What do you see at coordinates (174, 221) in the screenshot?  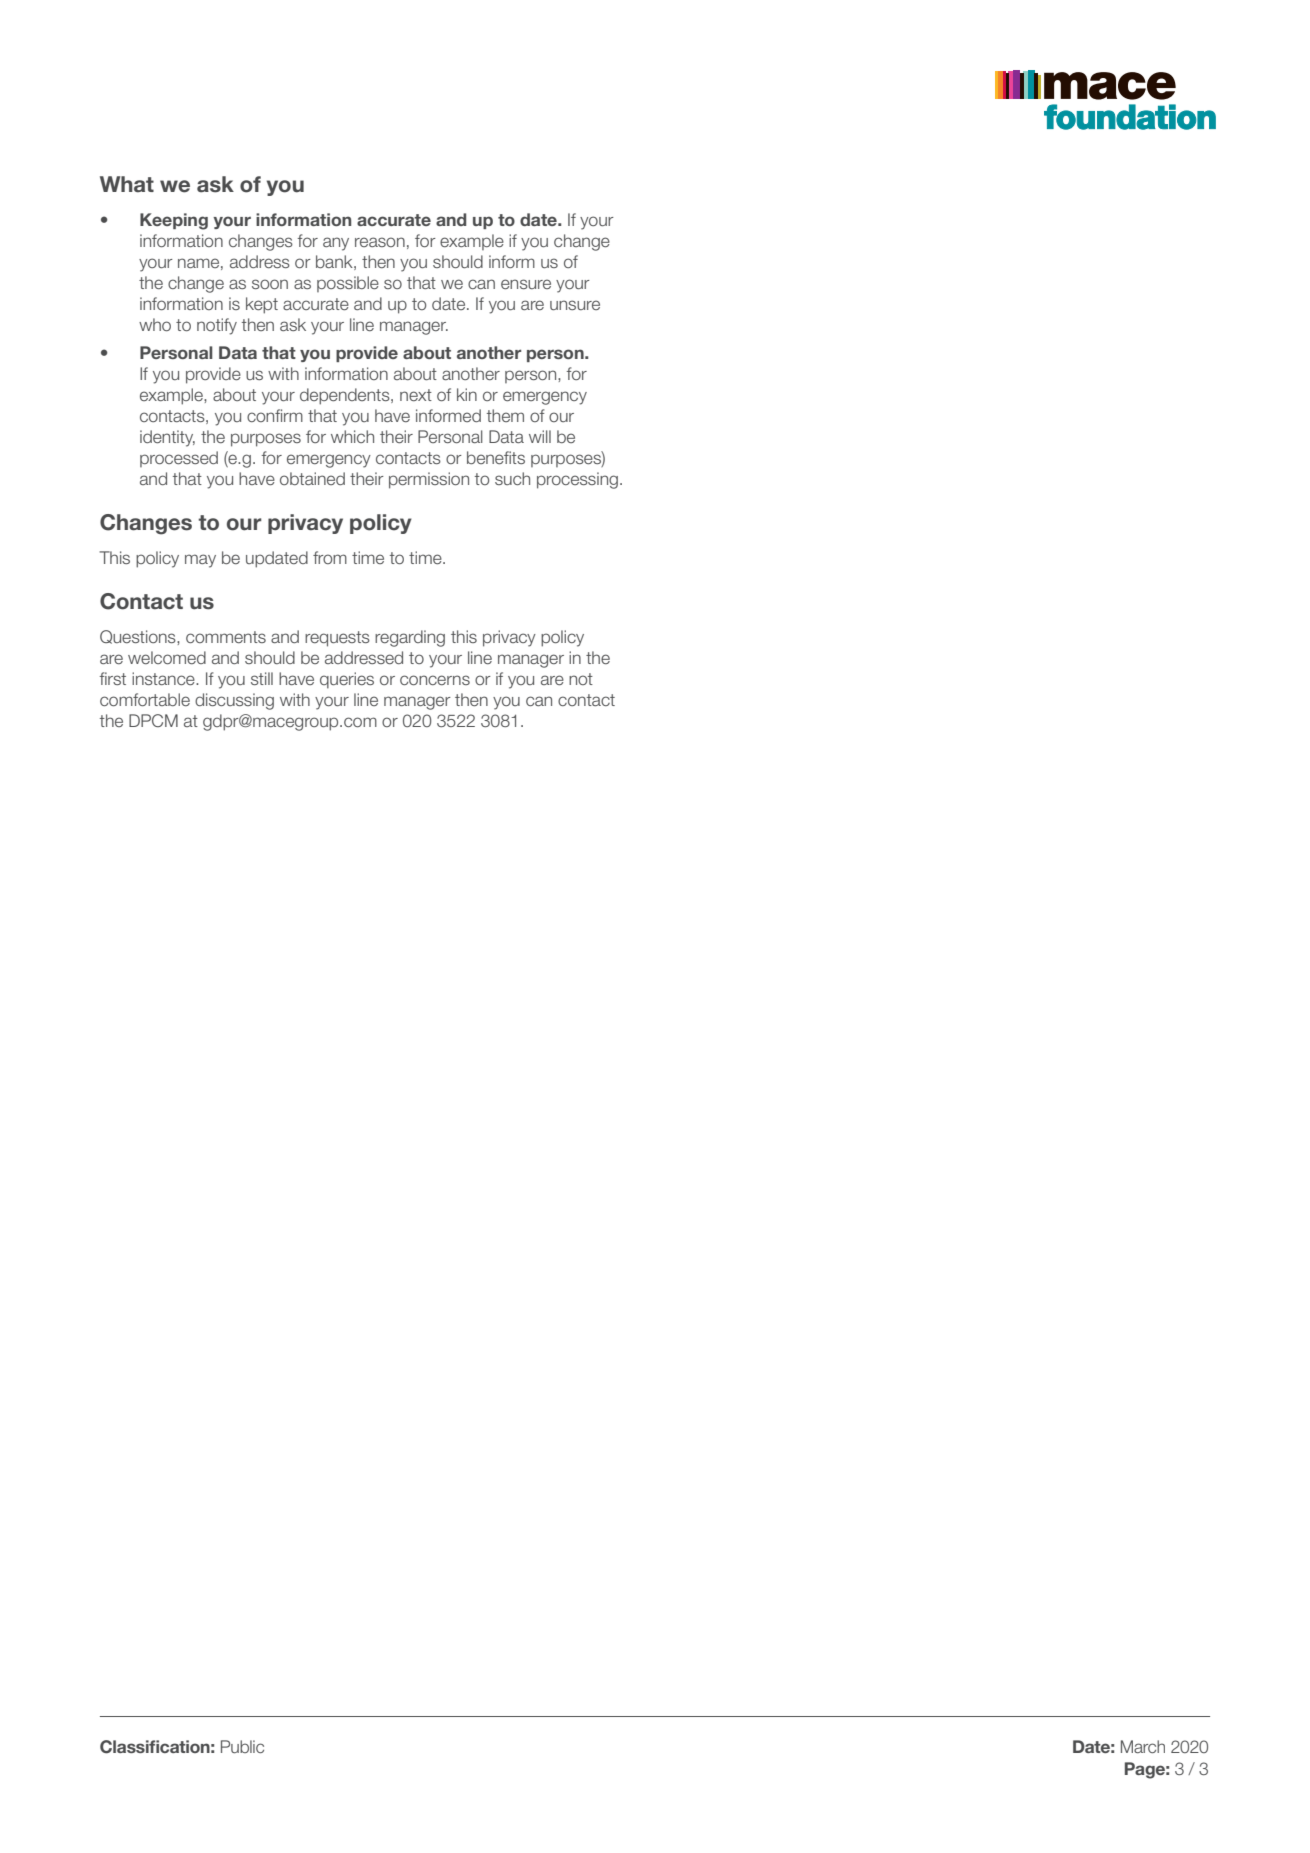 I see `Keeping` at bounding box center [174, 221].
